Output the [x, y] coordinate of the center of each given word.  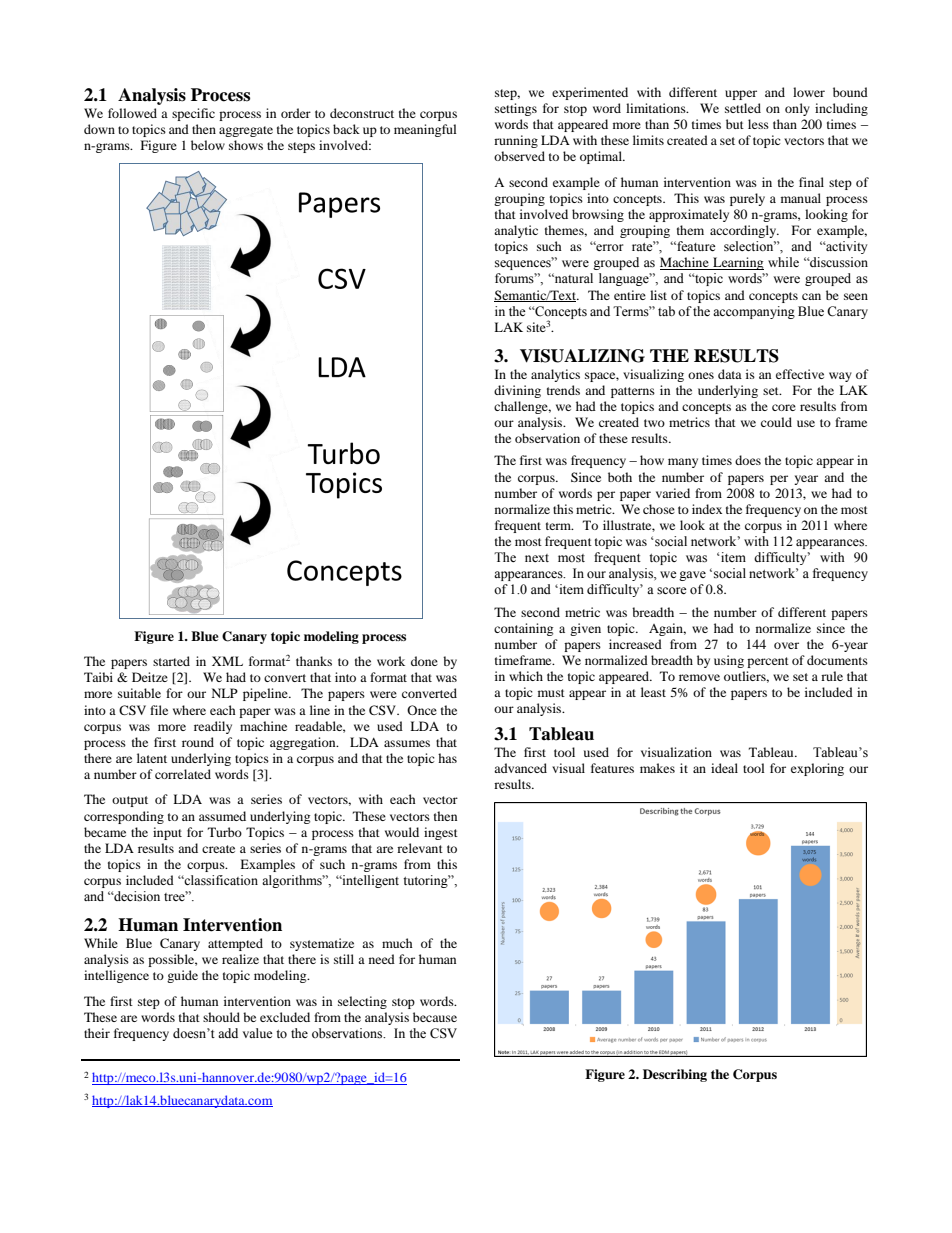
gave [692, 576]
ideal [724, 768]
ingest [441, 833]
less [758, 124]
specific [193, 114]
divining [517, 391]
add [228, 1033]
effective [800, 374]
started [171, 661]
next [537, 558]
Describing [675, 1075]
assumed [222, 816]
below [208, 145]
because [435, 1017]
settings [516, 109]
